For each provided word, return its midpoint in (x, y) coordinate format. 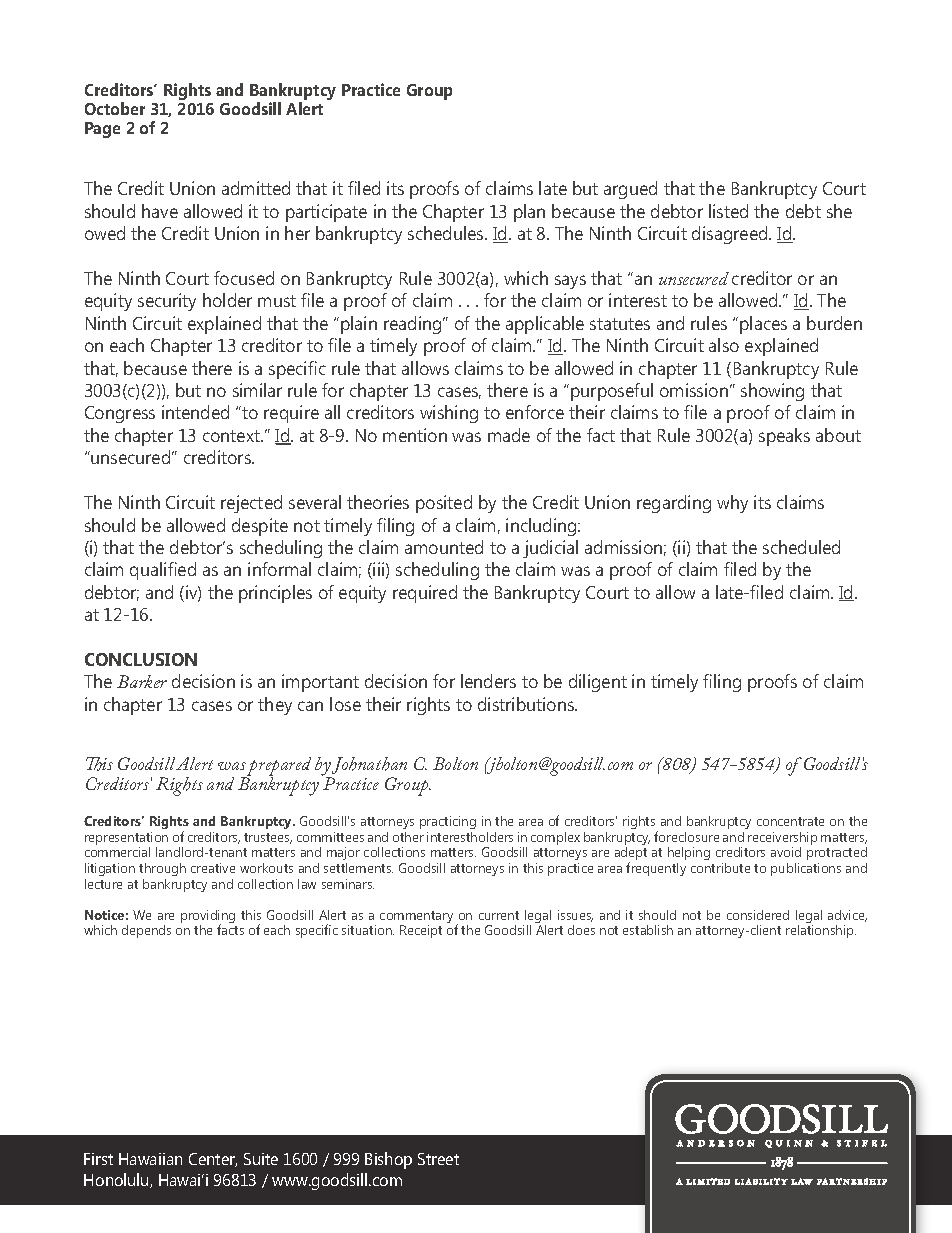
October (115, 108)
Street (438, 1159)
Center (213, 1160)
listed (728, 211)
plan (529, 213)
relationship (821, 931)
